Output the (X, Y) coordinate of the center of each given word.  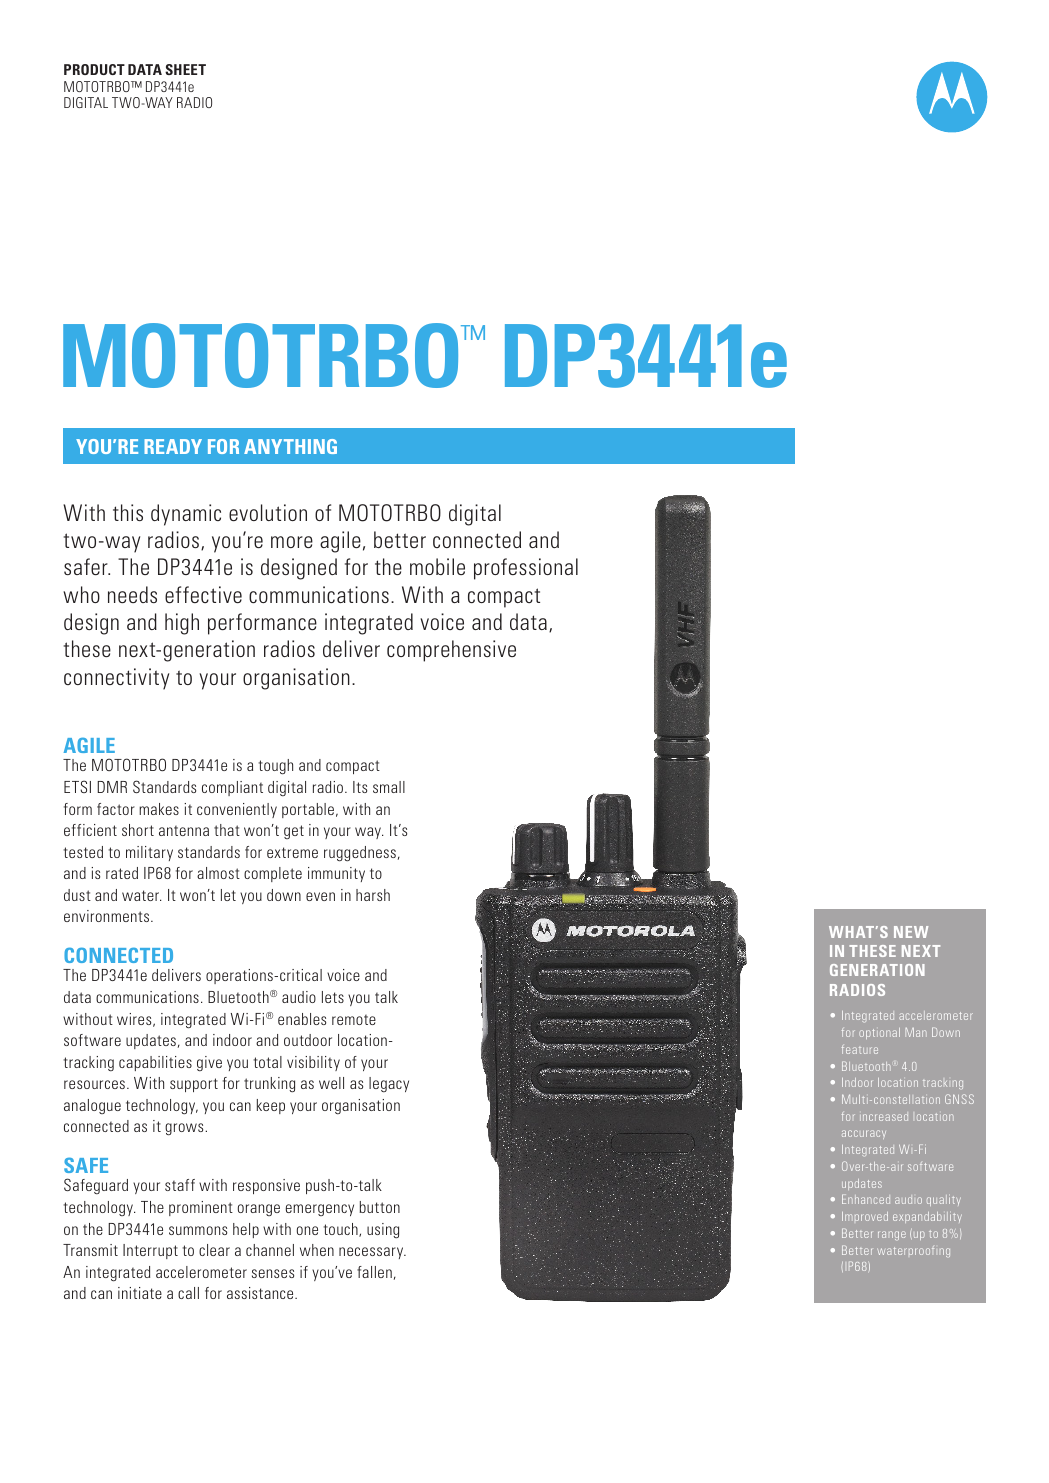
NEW (911, 932)
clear (214, 1250)
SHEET (185, 69)
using (383, 1230)
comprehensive (451, 651)
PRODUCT (94, 69)
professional (526, 569)
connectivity (116, 679)
